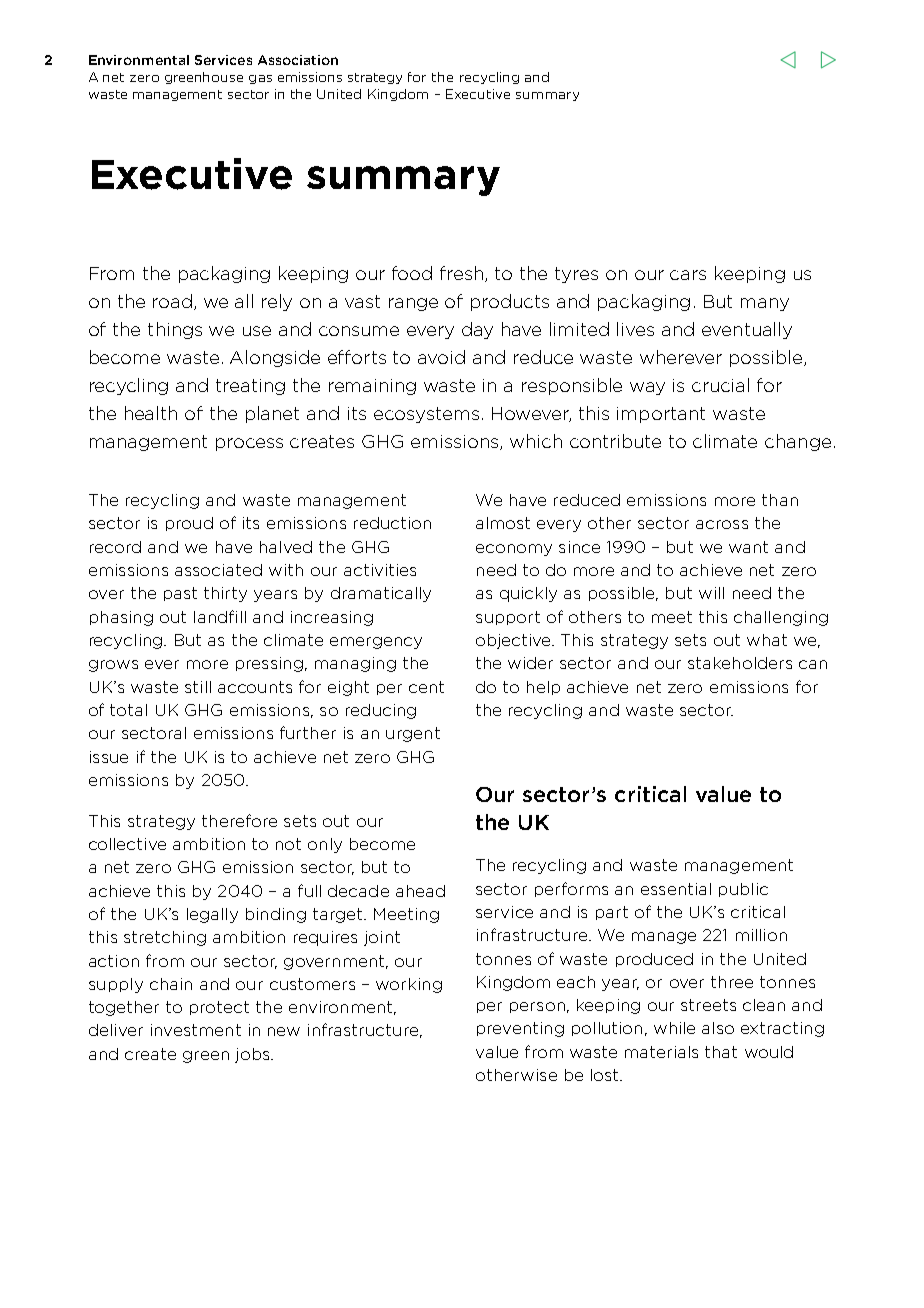 This screenshot has width=924, height=1308. What do you see at coordinates (503, 523) in the screenshot?
I see `almost` at bounding box center [503, 523].
